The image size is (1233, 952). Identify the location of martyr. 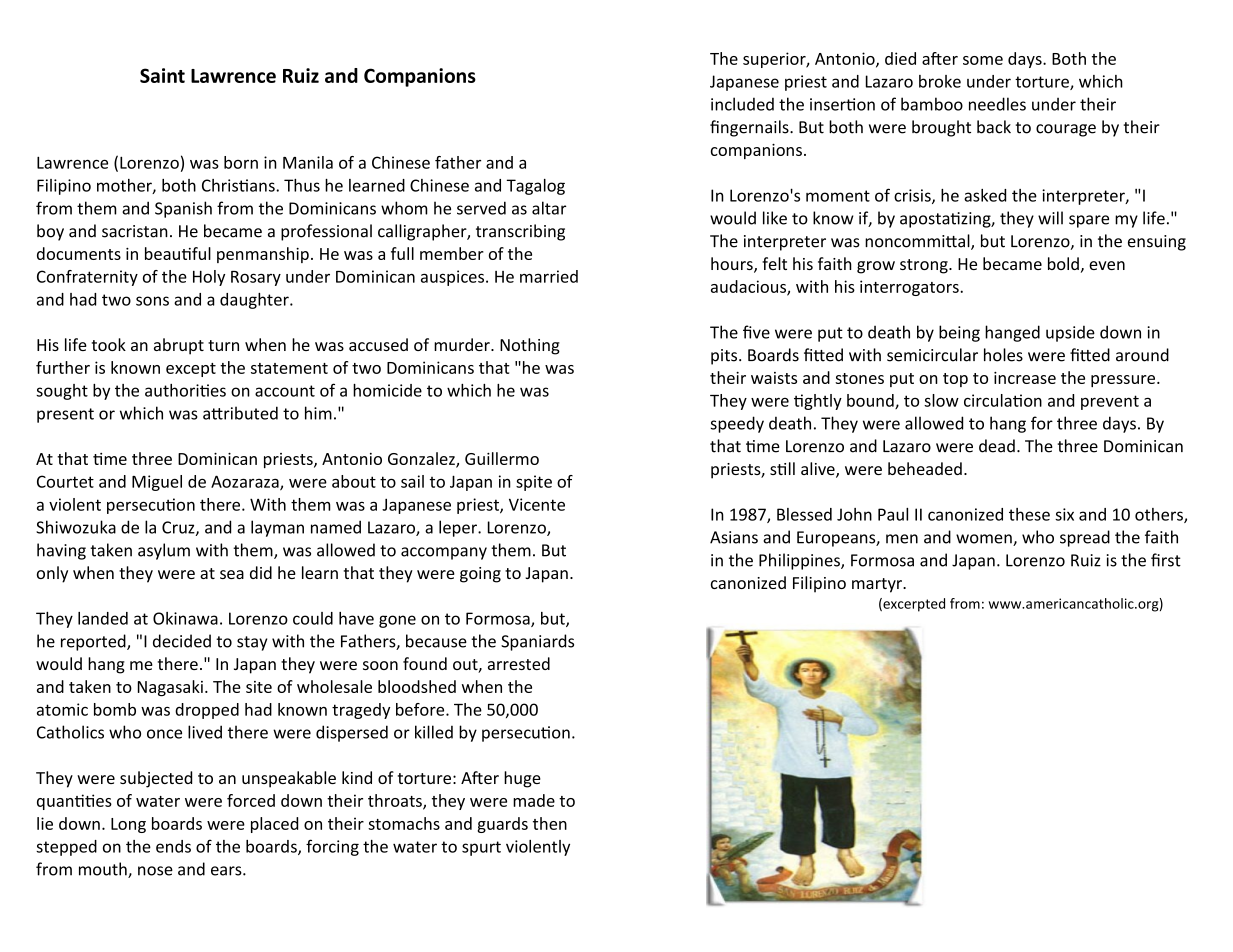
(878, 585).
